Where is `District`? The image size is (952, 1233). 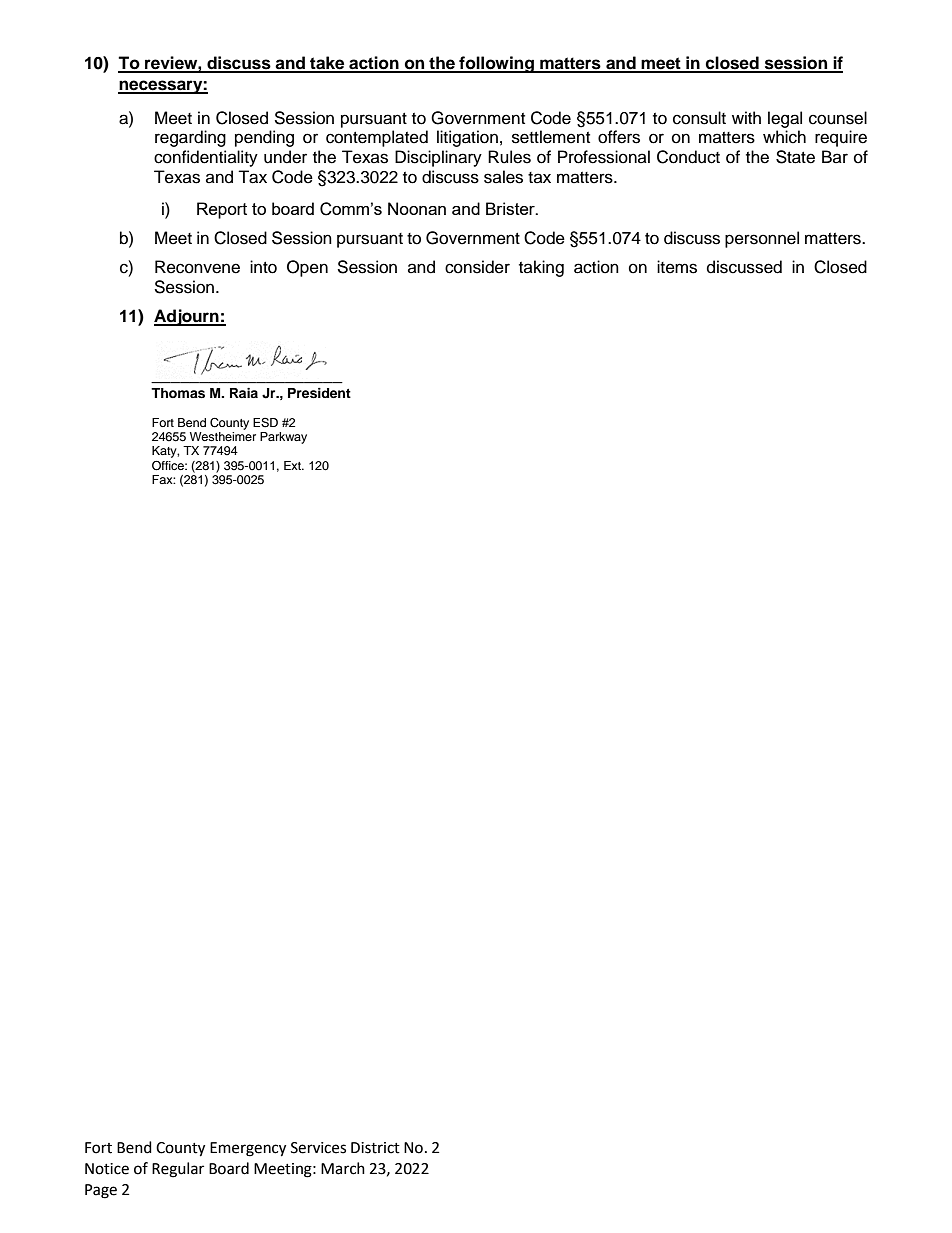 District is located at coordinates (375, 1148).
